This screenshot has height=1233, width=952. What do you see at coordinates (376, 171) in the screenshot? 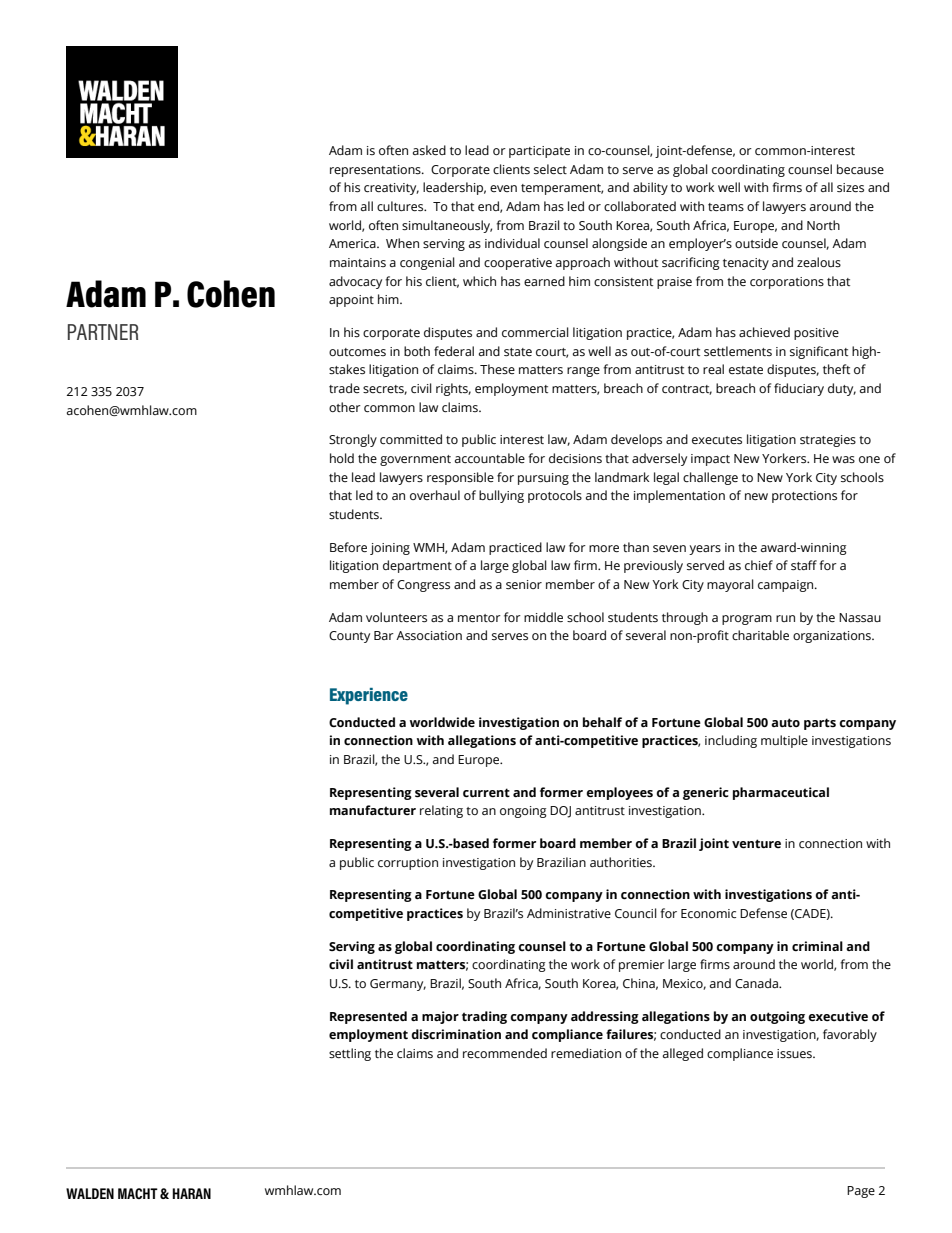
I see `representations` at bounding box center [376, 171].
